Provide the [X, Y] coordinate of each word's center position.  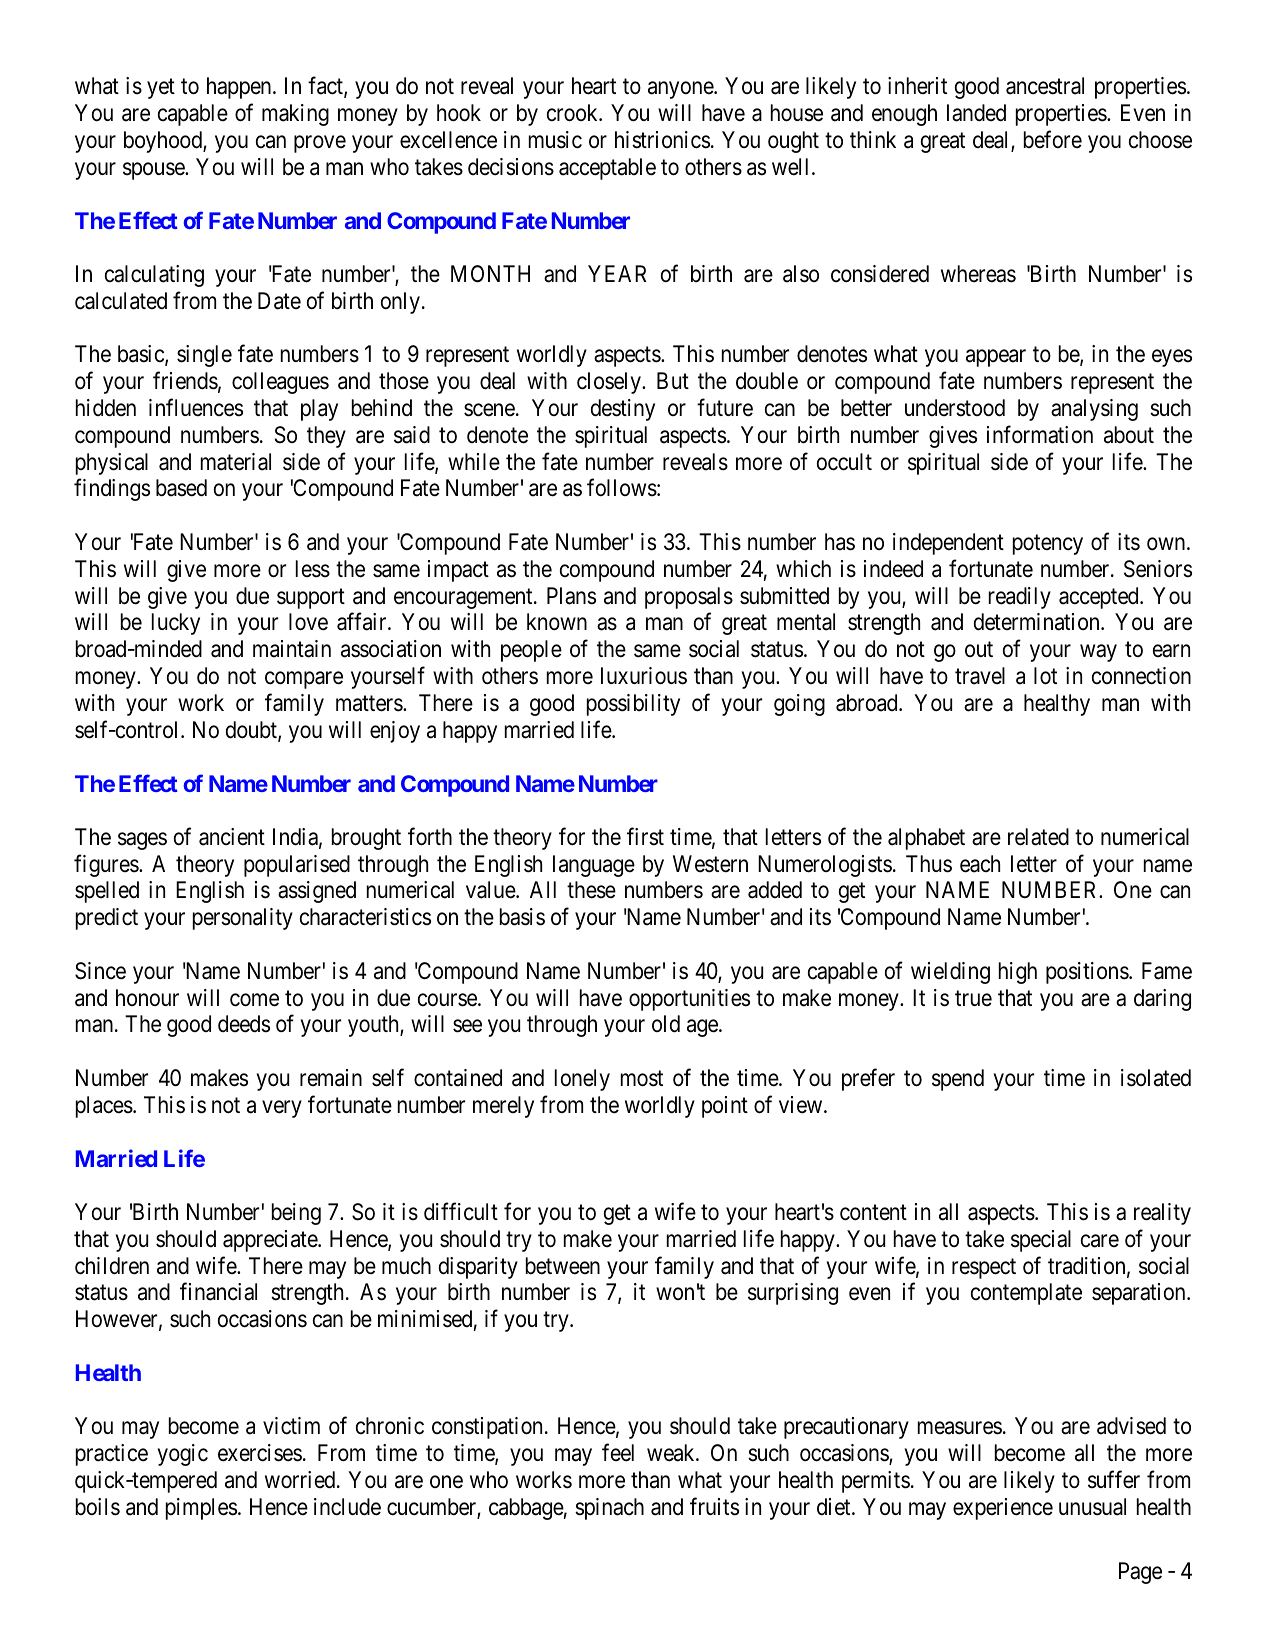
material [236, 462]
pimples [201, 1509]
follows [622, 488]
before [1053, 139]
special [1041, 1241]
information [1040, 434]
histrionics [662, 140]
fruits [714, 1506]
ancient [232, 837]
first [645, 836]
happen [240, 88]
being [296, 1214]
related [1038, 837]
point [725, 1107]
